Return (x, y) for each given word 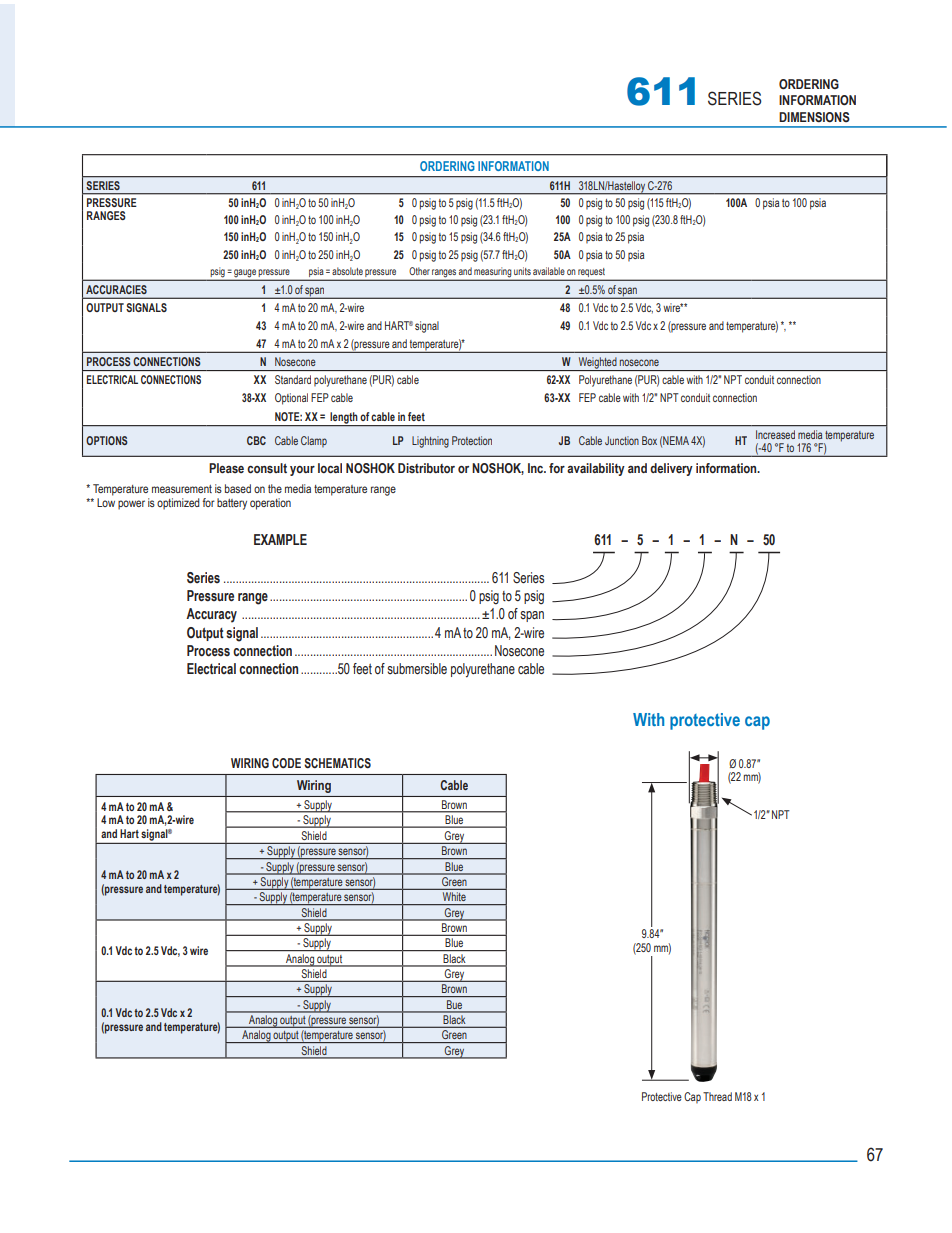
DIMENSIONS (814, 117)
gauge (245, 274)
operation (270, 504)
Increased (775, 434)
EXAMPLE (280, 539)
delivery (671, 469)
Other (419, 271)
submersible (417, 668)
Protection (472, 440)
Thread (717, 1096)
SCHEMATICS (337, 763)
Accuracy (211, 615)
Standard (293, 379)
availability (596, 469)
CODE (286, 763)
